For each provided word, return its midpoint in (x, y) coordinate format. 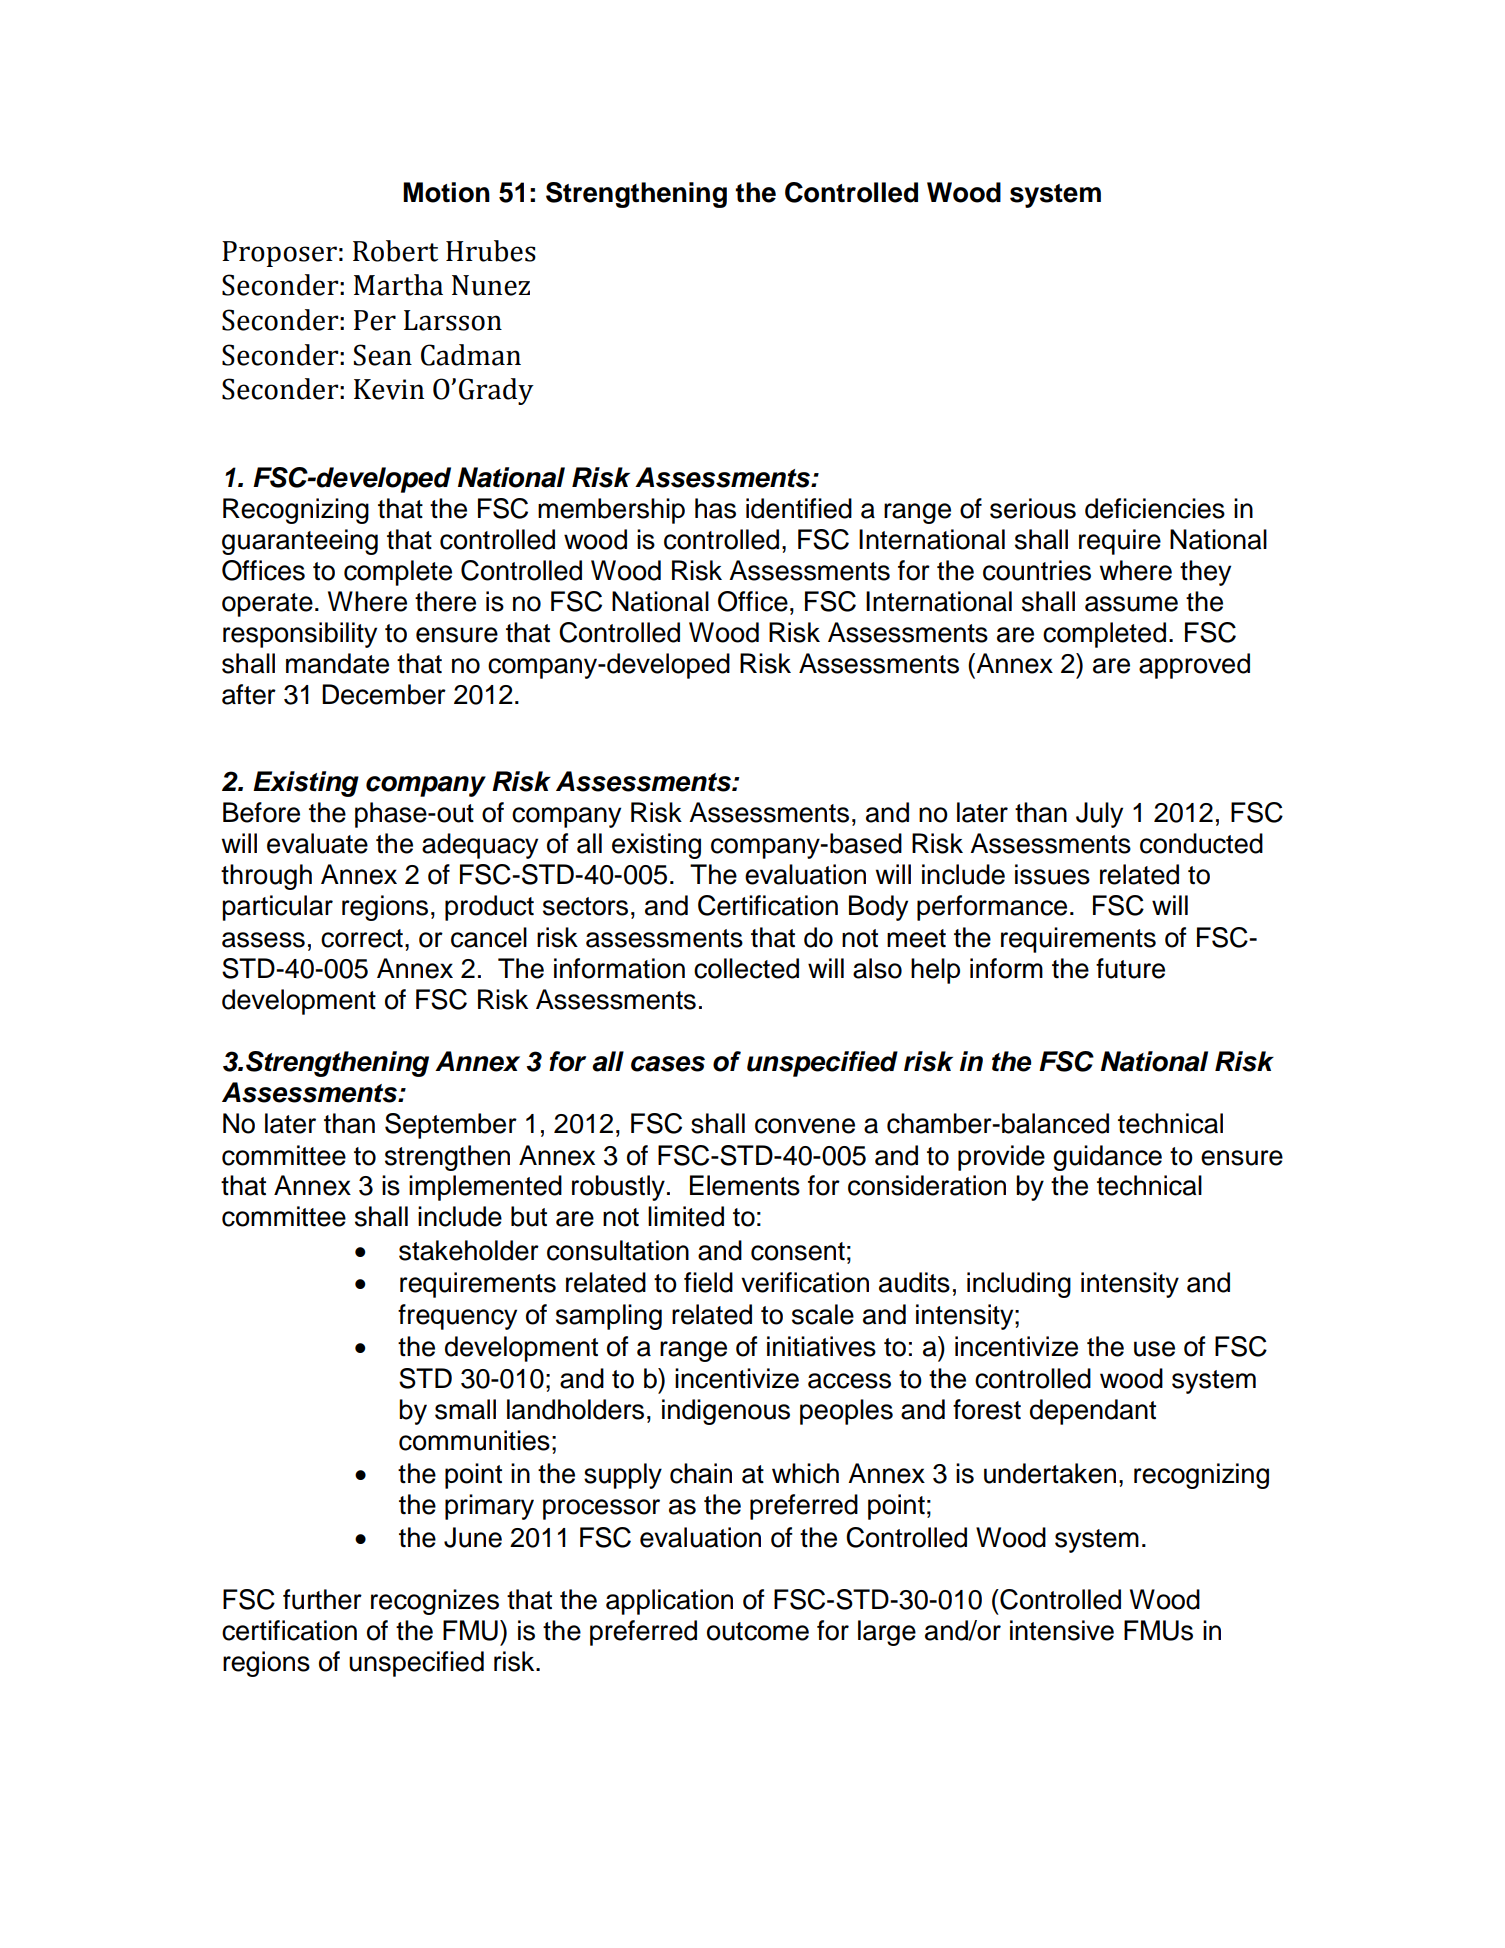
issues (1052, 874)
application (669, 1602)
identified (799, 508)
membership (611, 511)
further (322, 1599)
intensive (1062, 1630)
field (708, 1282)
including (1019, 1285)
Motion (446, 192)
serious (1033, 508)
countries (1037, 570)
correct (362, 938)
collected (746, 968)
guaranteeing (300, 542)
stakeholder (469, 1250)
